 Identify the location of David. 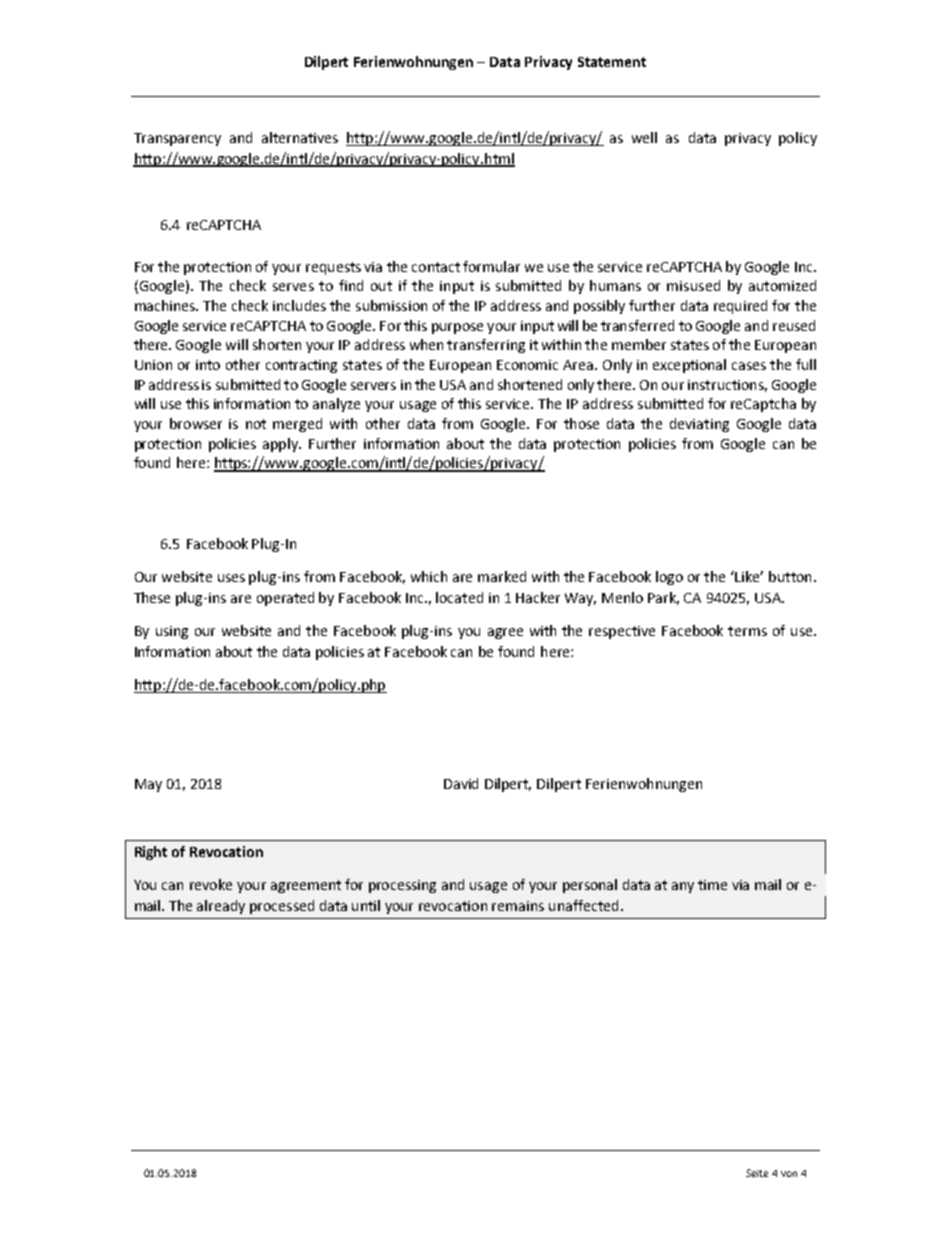
(461, 783).
